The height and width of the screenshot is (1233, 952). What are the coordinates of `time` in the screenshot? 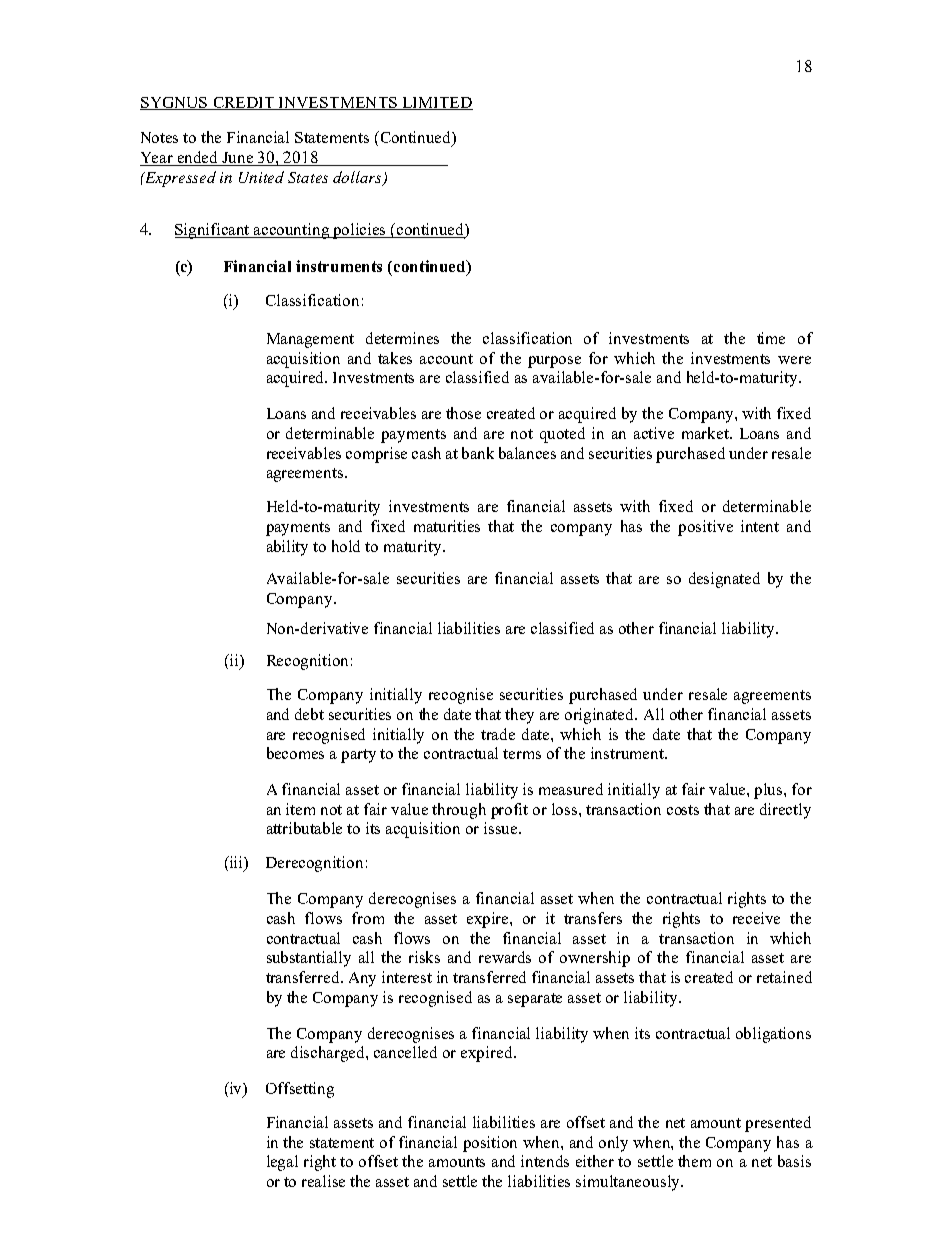 It's located at (771, 338).
